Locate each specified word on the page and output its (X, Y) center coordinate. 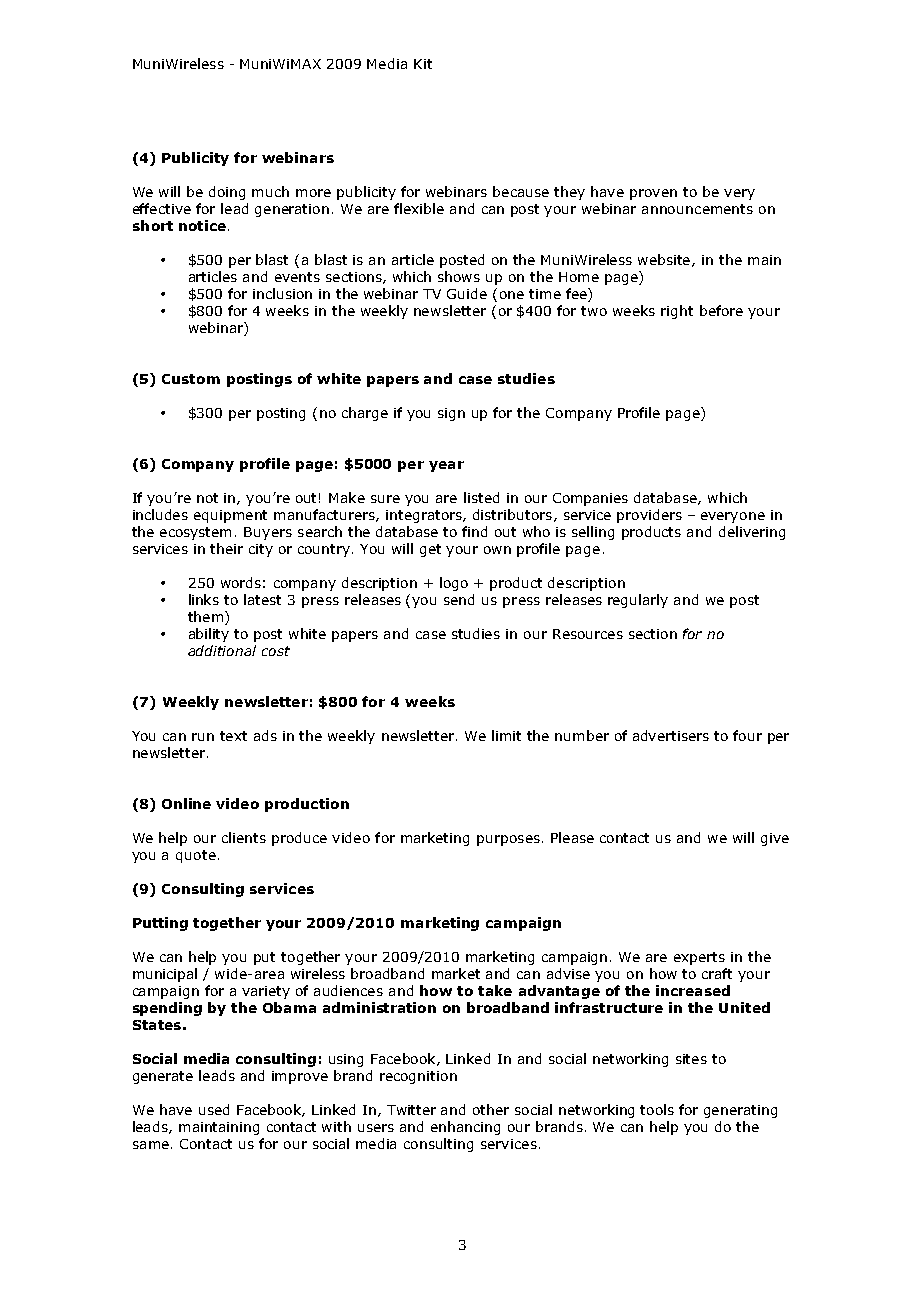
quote (196, 856)
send (459, 599)
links (204, 599)
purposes (508, 840)
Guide (467, 293)
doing (227, 193)
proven (653, 194)
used (214, 1109)
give (775, 839)
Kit (423, 64)
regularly (638, 601)
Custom (191, 379)
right (677, 312)
